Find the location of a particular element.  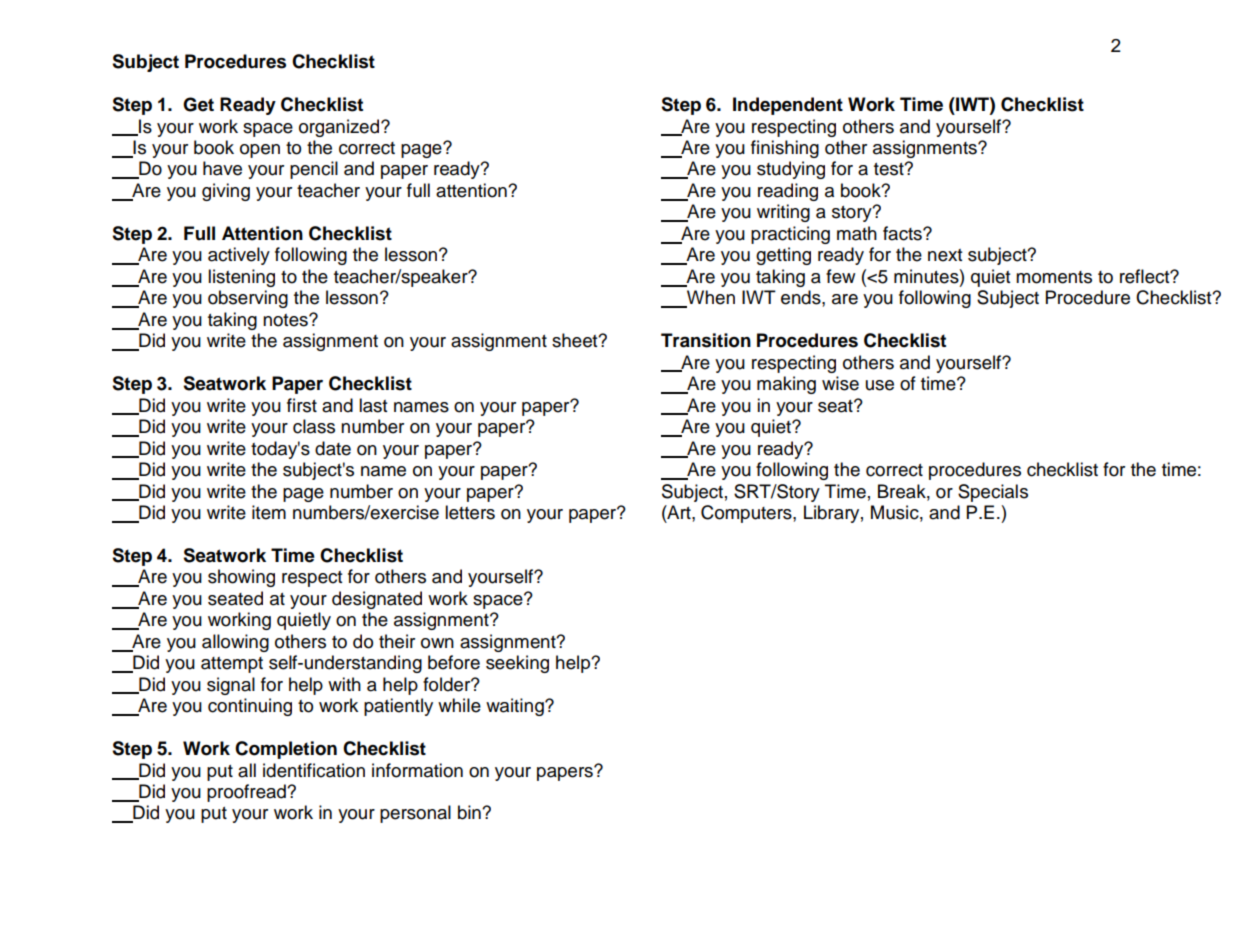

When is located at coordinates (710, 298).
